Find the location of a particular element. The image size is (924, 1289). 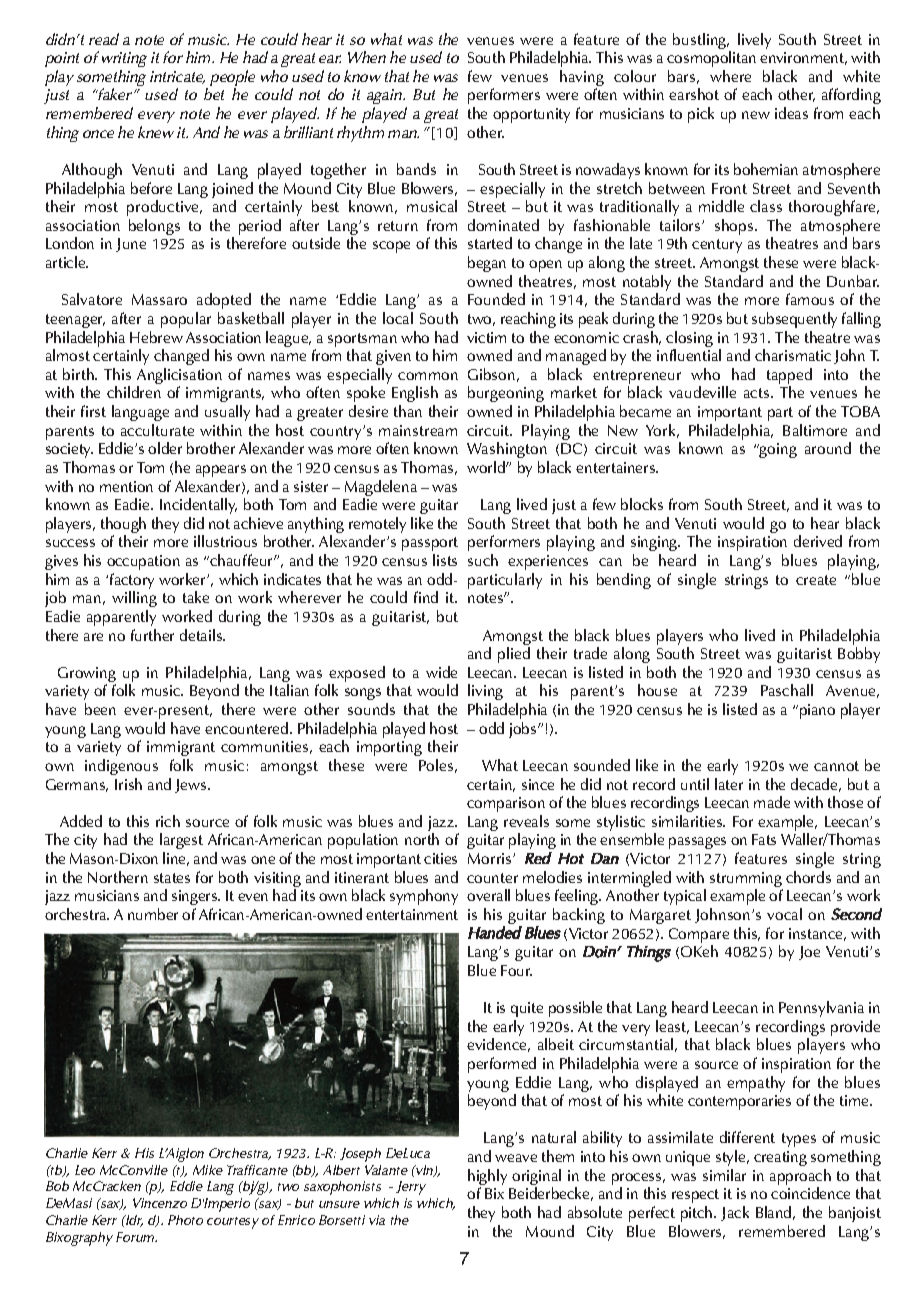

going is located at coordinates (777, 450).
